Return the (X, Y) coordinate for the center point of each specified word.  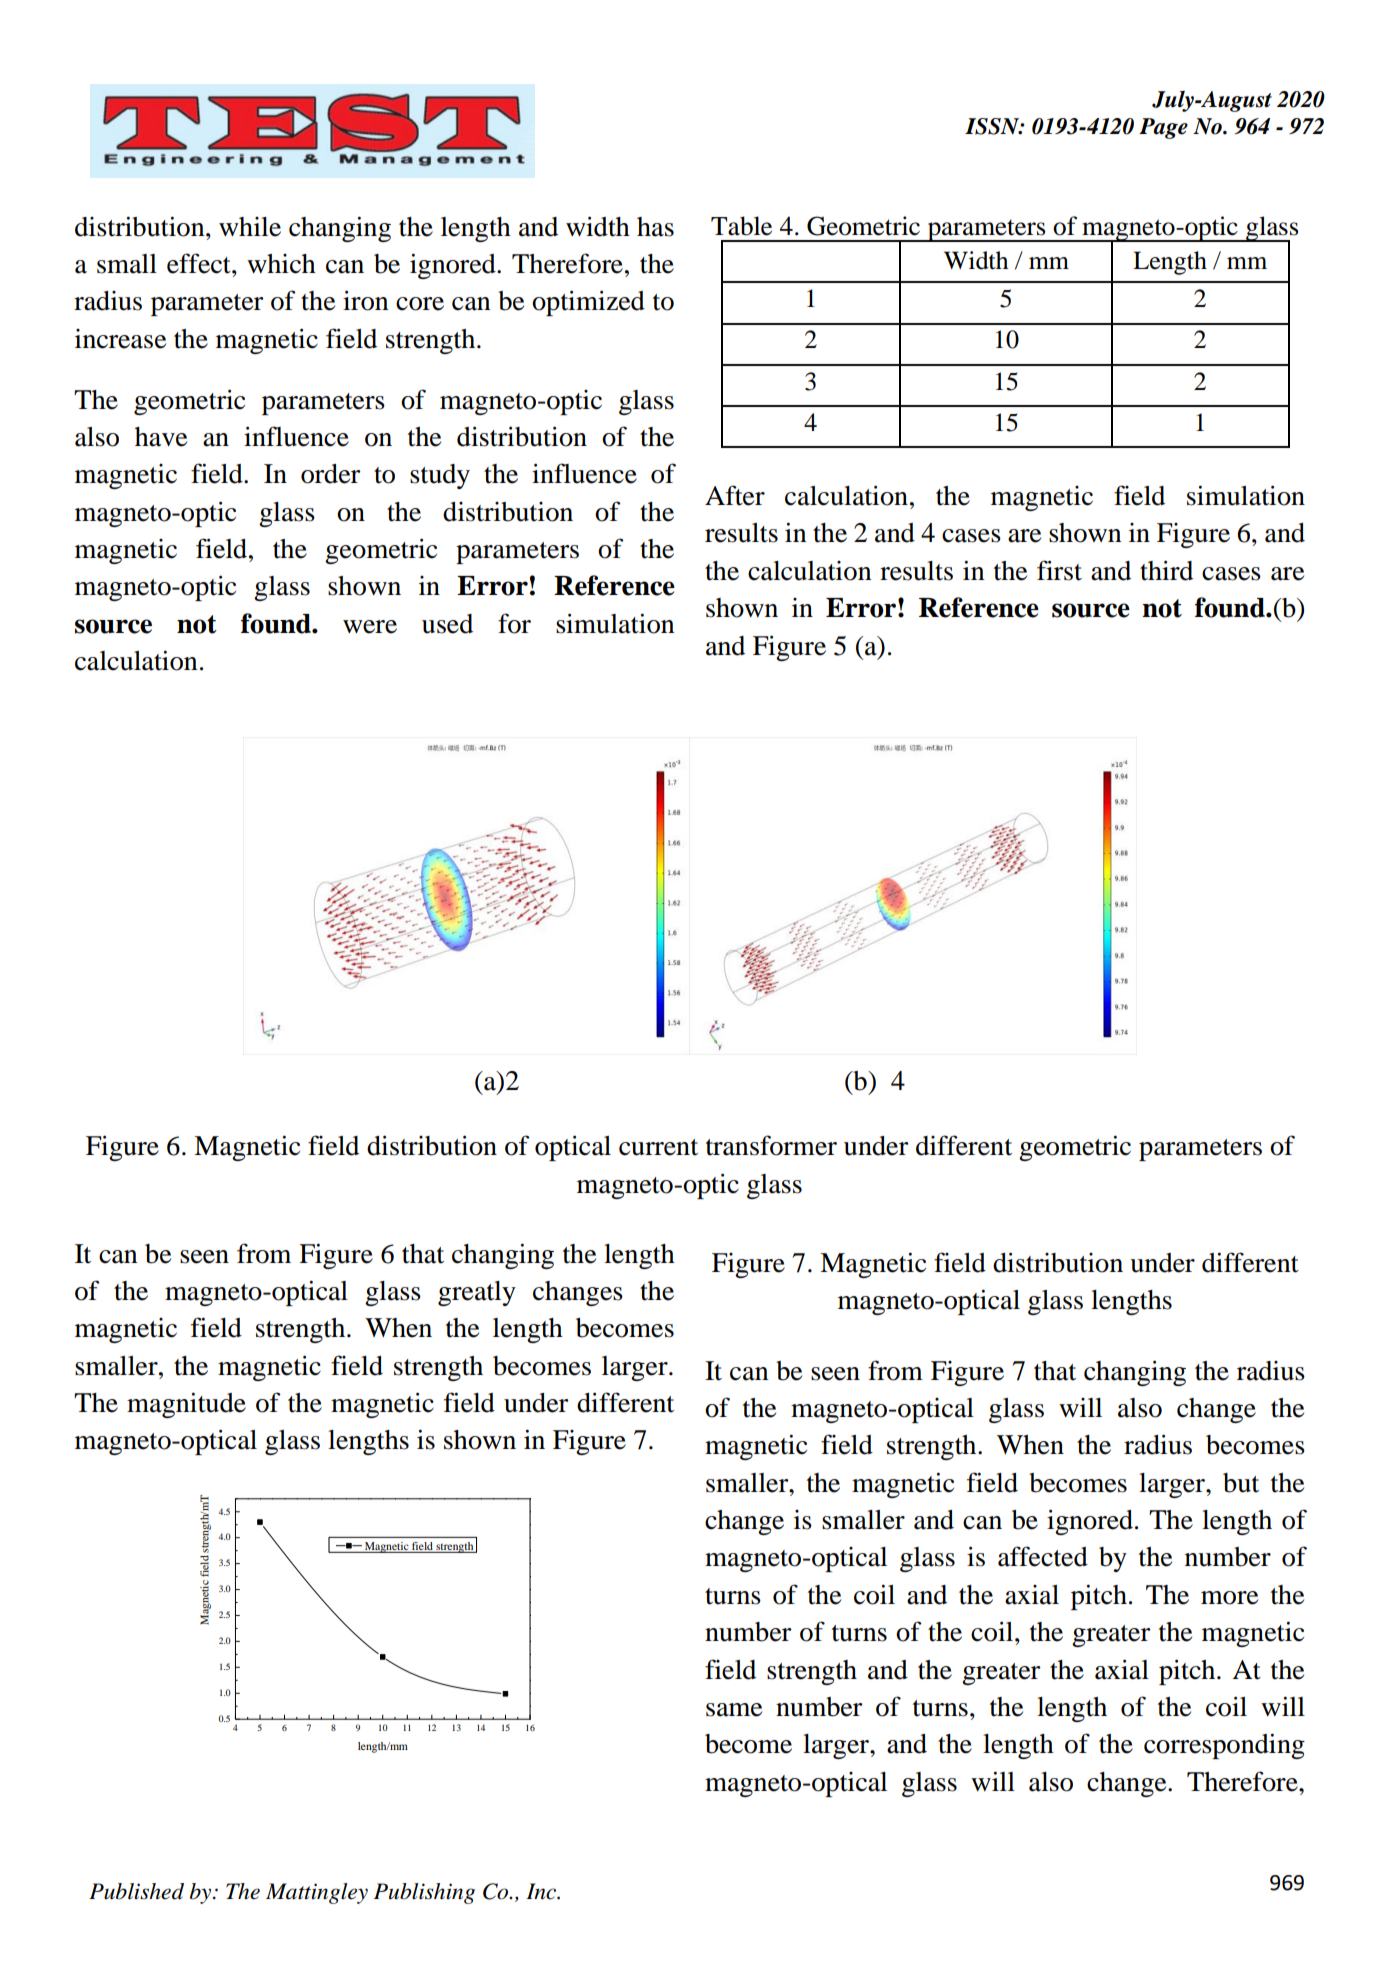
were (370, 627)
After (735, 495)
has (655, 227)
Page (1163, 128)
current (658, 1147)
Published (136, 1891)
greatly (477, 1293)
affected (1043, 1556)
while (250, 227)
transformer (771, 1145)
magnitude (186, 1405)
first (1059, 570)
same (734, 1710)
